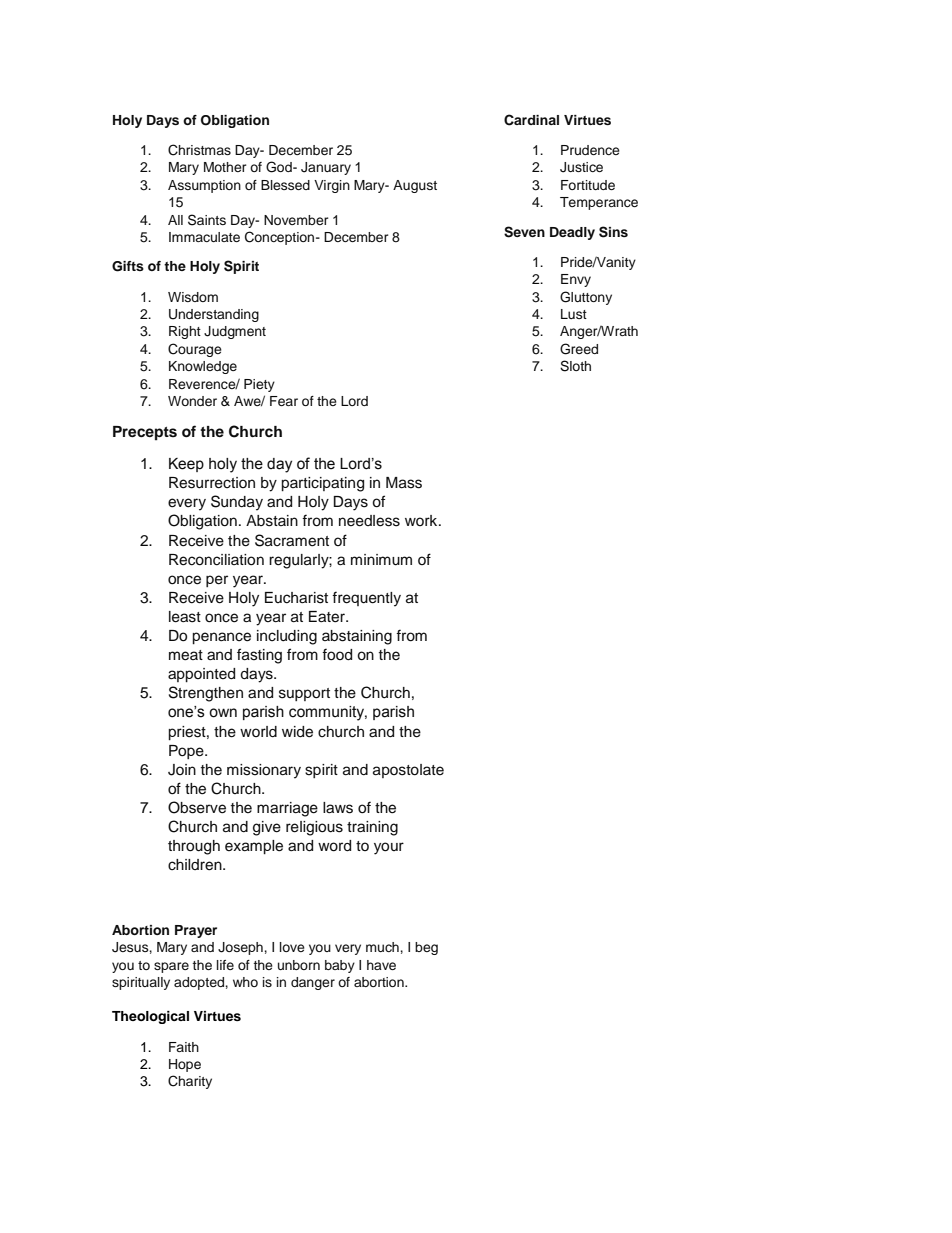  I want to click on Faith, so click(184, 1047).
